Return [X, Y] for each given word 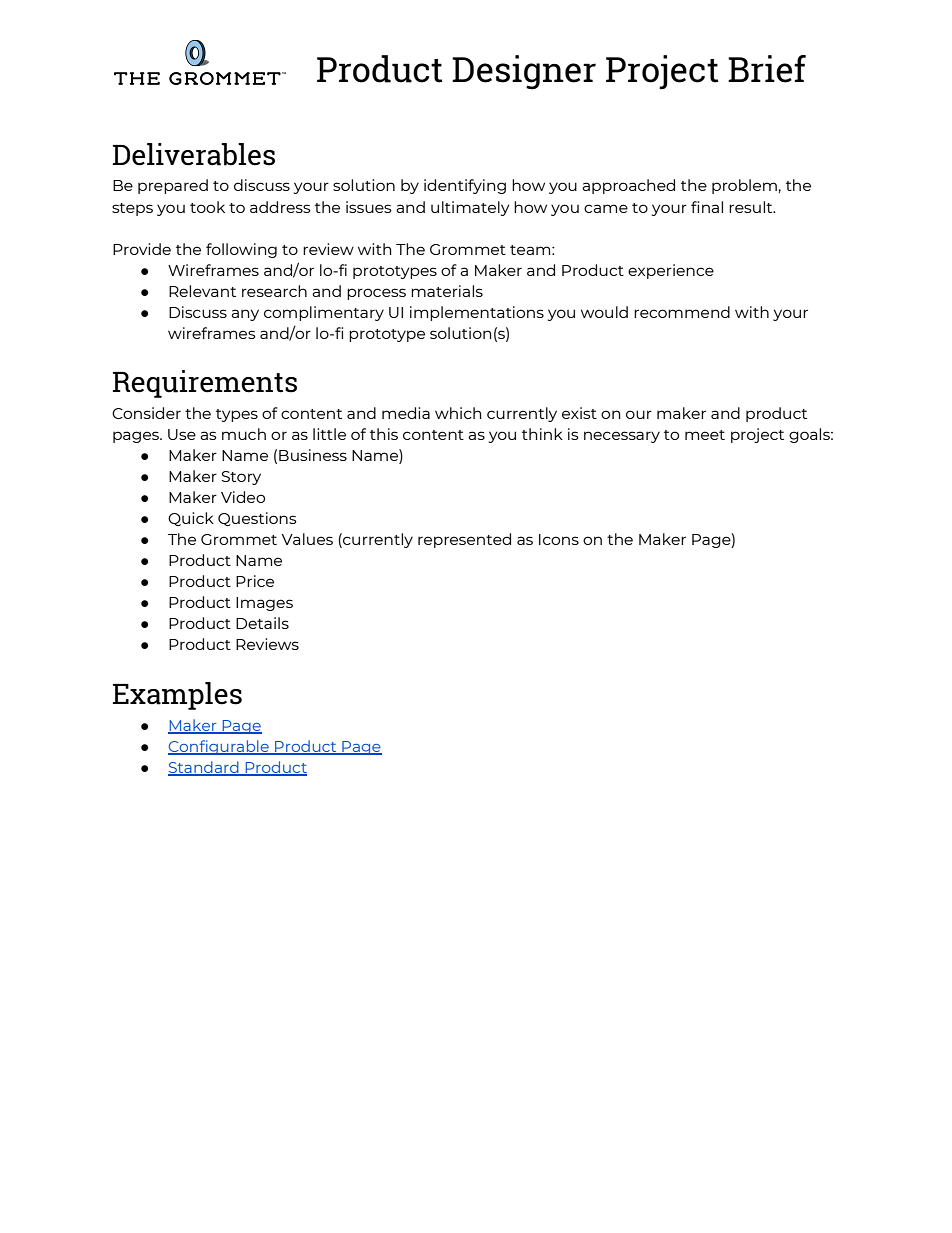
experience [671, 271]
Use [182, 434]
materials [447, 291]
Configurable [219, 747]
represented [464, 540]
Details [262, 623]
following [241, 250]
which [458, 413]
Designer [524, 72]
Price [255, 581]
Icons [559, 539]
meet [705, 435]
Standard [204, 768]
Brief [767, 69]
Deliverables [194, 154]
